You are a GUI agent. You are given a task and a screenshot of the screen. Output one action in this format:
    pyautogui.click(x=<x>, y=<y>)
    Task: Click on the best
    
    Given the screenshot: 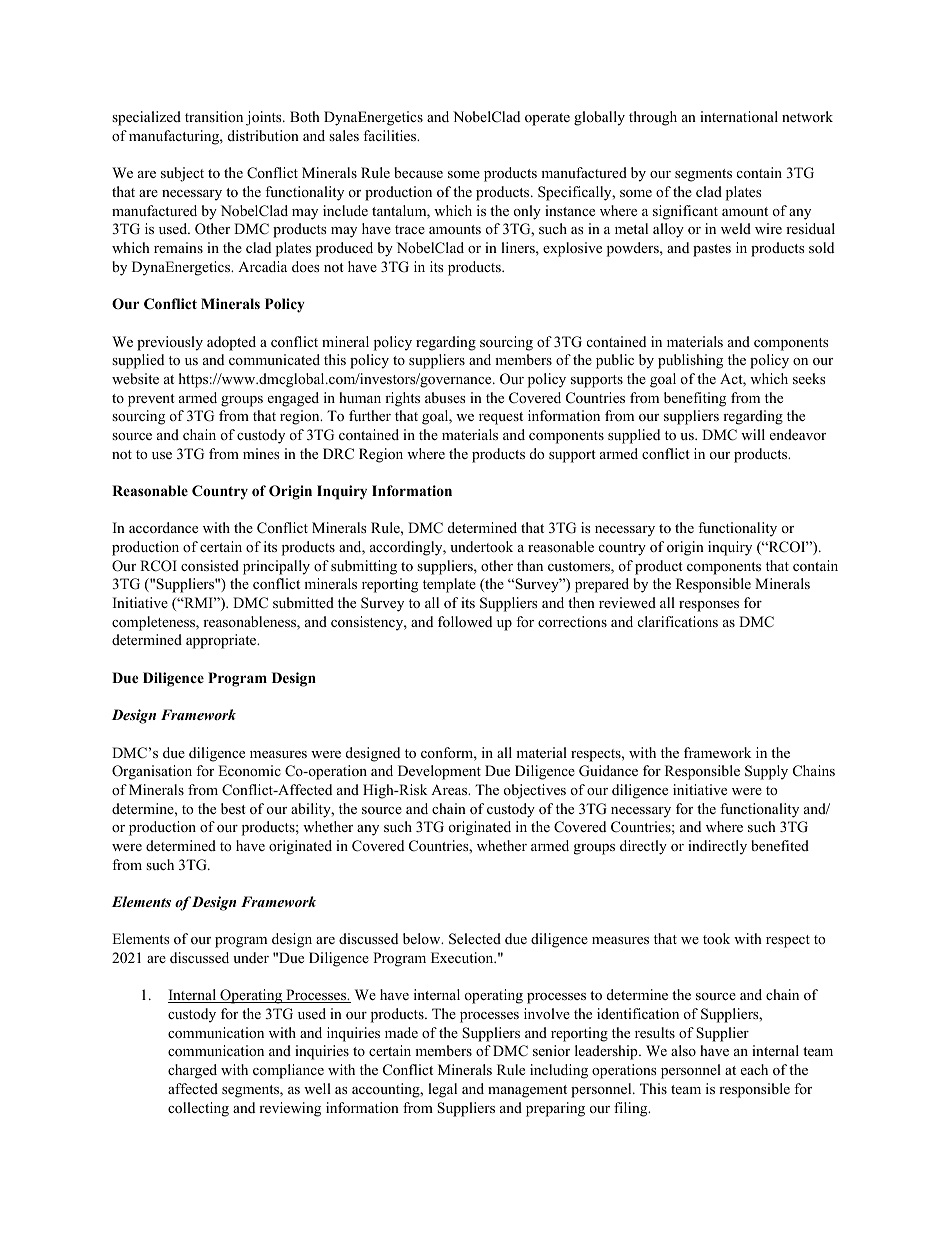 What is the action you would take?
    pyautogui.click(x=233, y=808)
